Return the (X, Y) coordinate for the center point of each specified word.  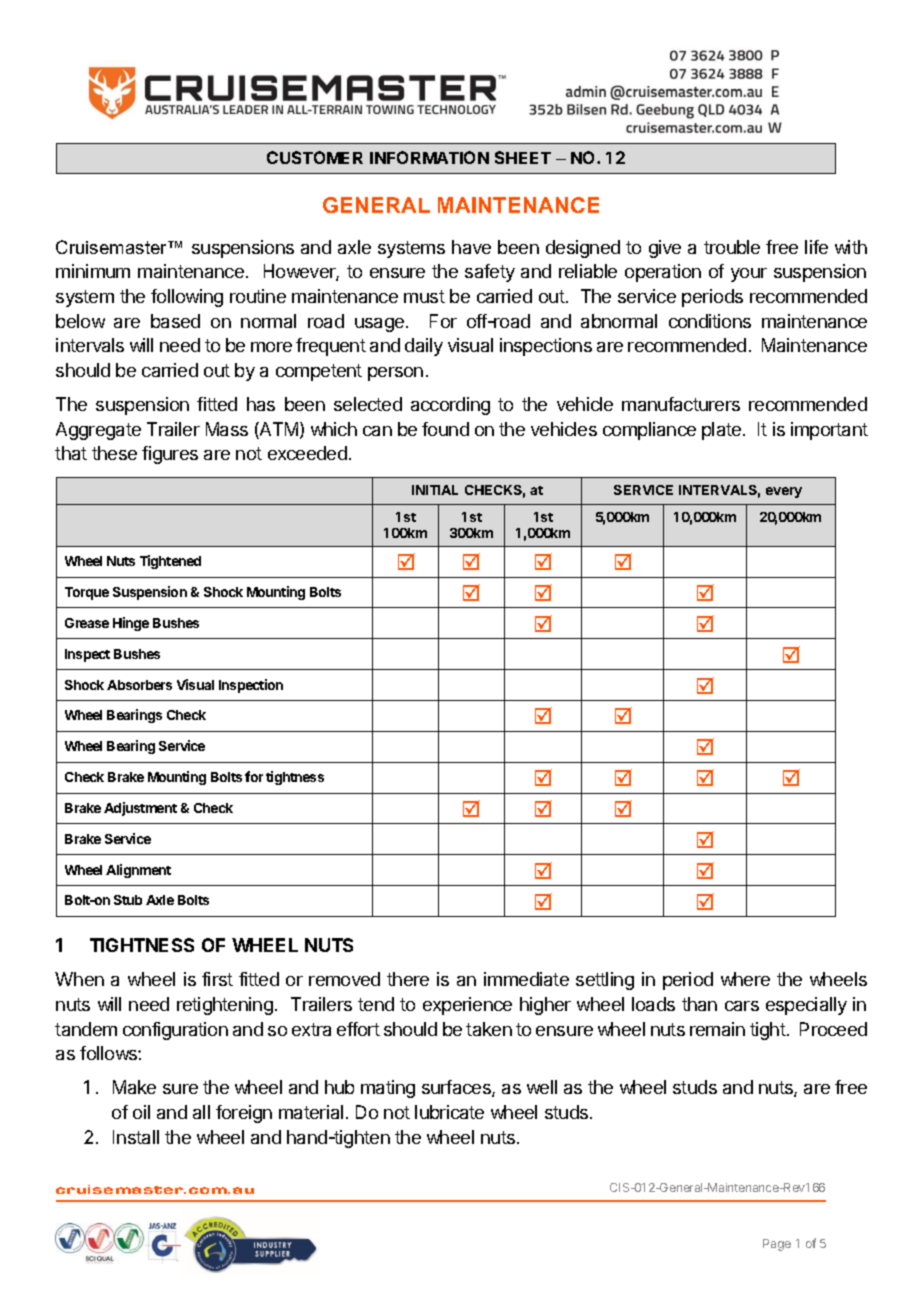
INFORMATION (429, 157)
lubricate (449, 1112)
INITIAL (435, 490)
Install (136, 1137)
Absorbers (139, 685)
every (784, 492)
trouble (732, 247)
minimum (93, 271)
